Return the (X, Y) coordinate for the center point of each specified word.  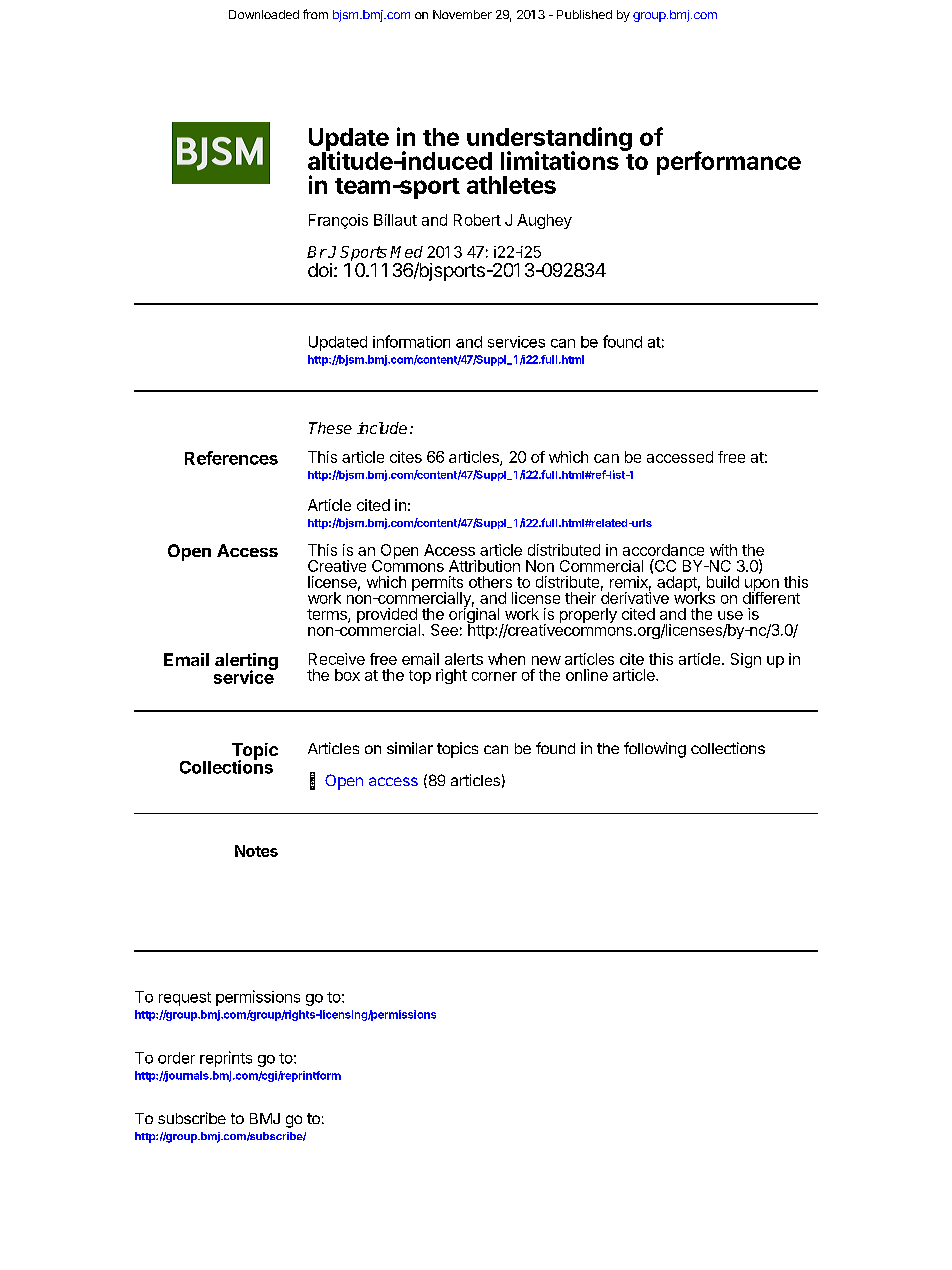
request (185, 999)
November (462, 14)
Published (584, 14)
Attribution (484, 566)
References (231, 458)
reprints (226, 1059)
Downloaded (264, 14)
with (723, 550)
